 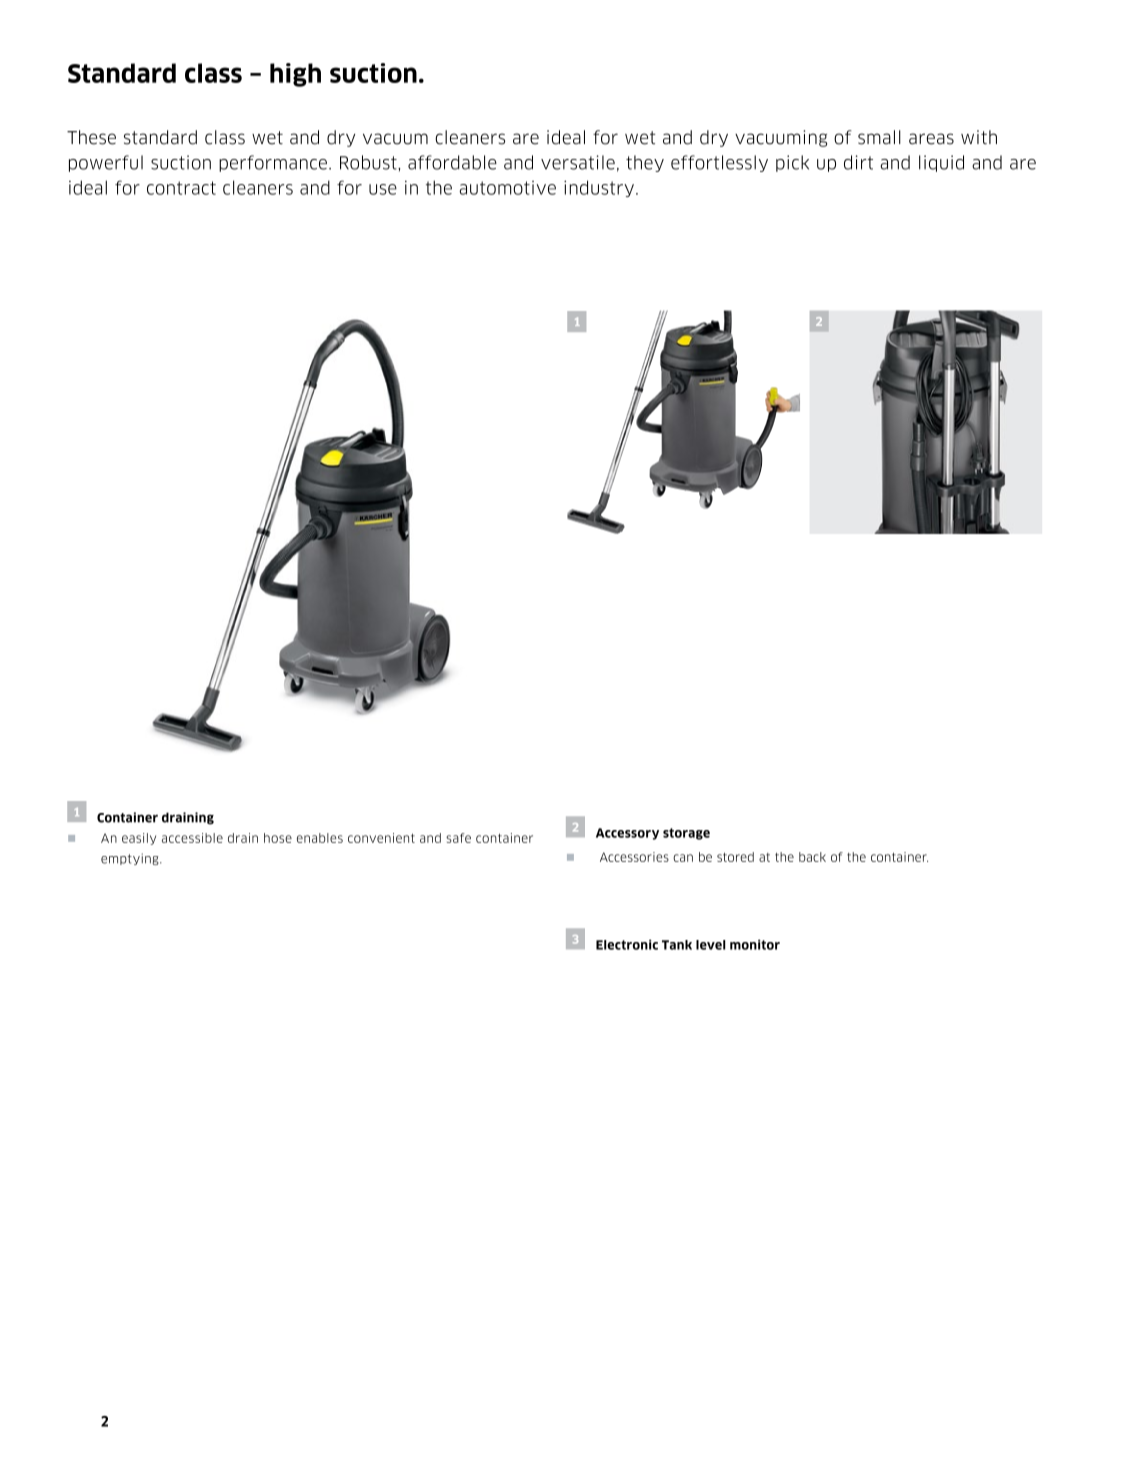 I want to click on high, so click(x=295, y=75).
